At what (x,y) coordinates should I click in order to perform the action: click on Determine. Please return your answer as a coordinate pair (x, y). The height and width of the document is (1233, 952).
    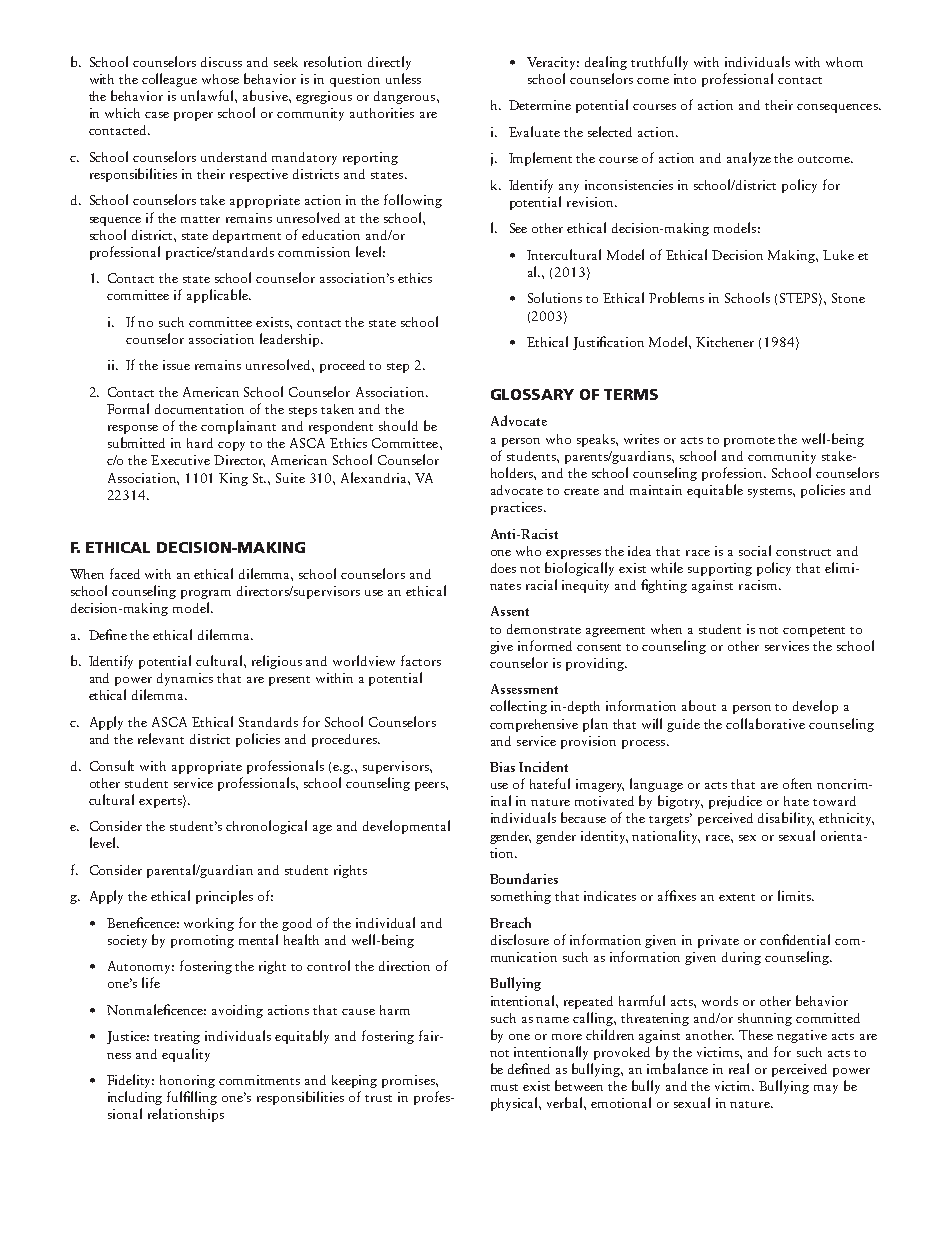
    Looking at the image, I should click on (540, 105).
